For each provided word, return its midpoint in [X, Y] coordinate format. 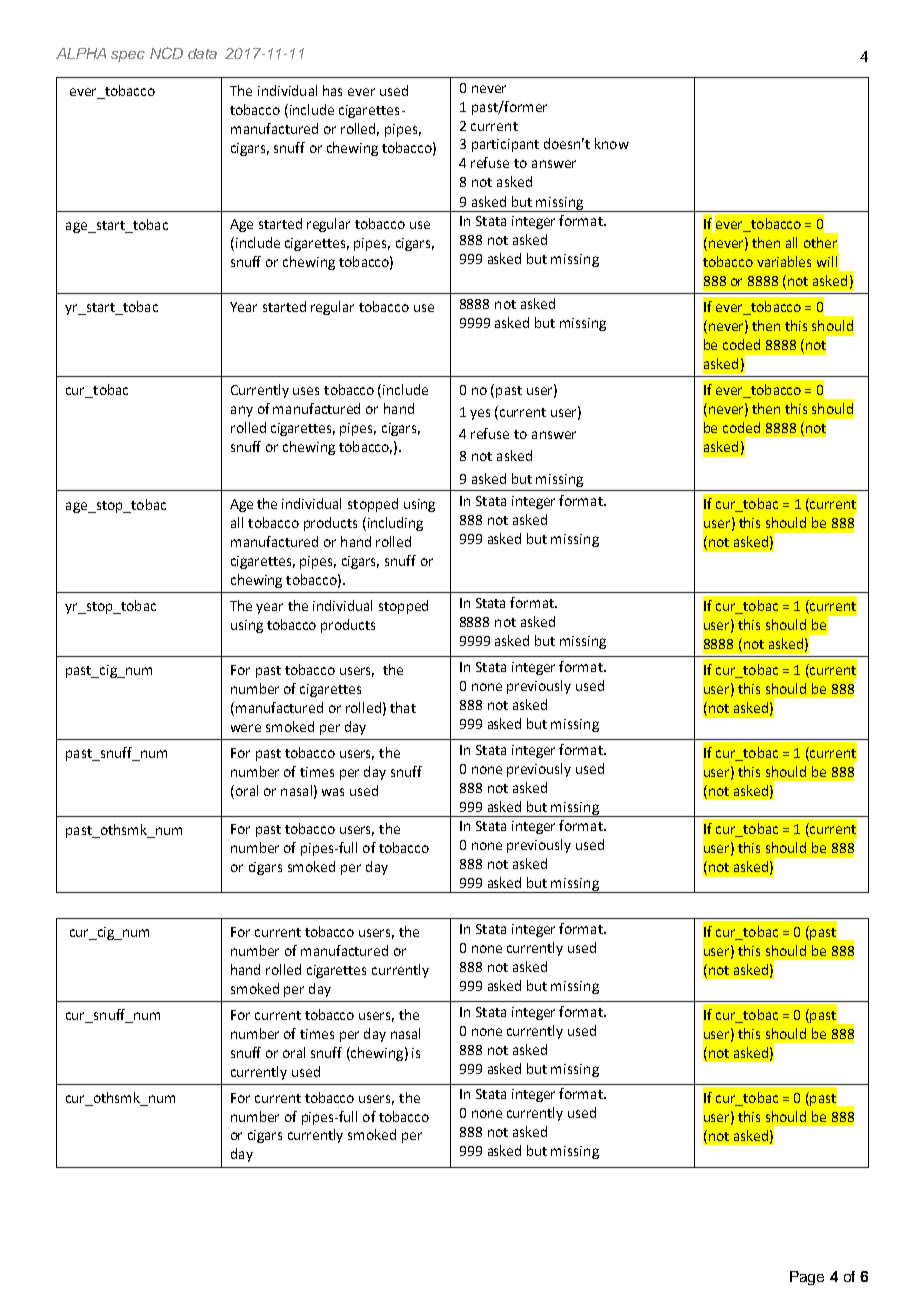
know [612, 143]
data [202, 53]
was [333, 792]
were [246, 728]
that [403, 707]
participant [505, 145]
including [394, 524]
